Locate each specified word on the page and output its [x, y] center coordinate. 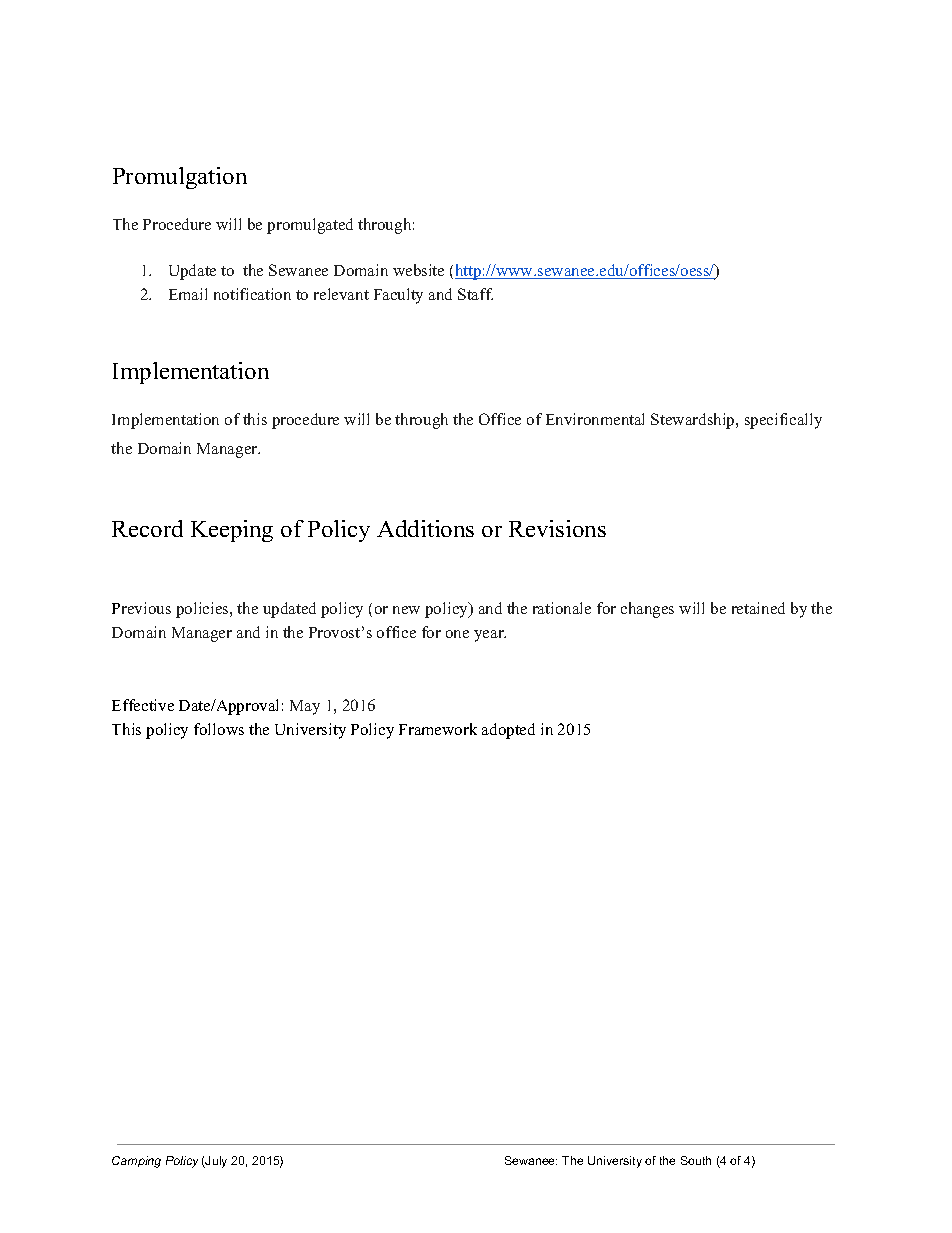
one [457, 634]
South [696, 1160]
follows [219, 729]
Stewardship [694, 421]
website [418, 270]
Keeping [232, 531]
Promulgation [180, 178]
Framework [438, 729]
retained [758, 608]
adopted [508, 731]
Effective [143, 705]
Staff [475, 294]
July [215, 1162]
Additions [425, 528]
